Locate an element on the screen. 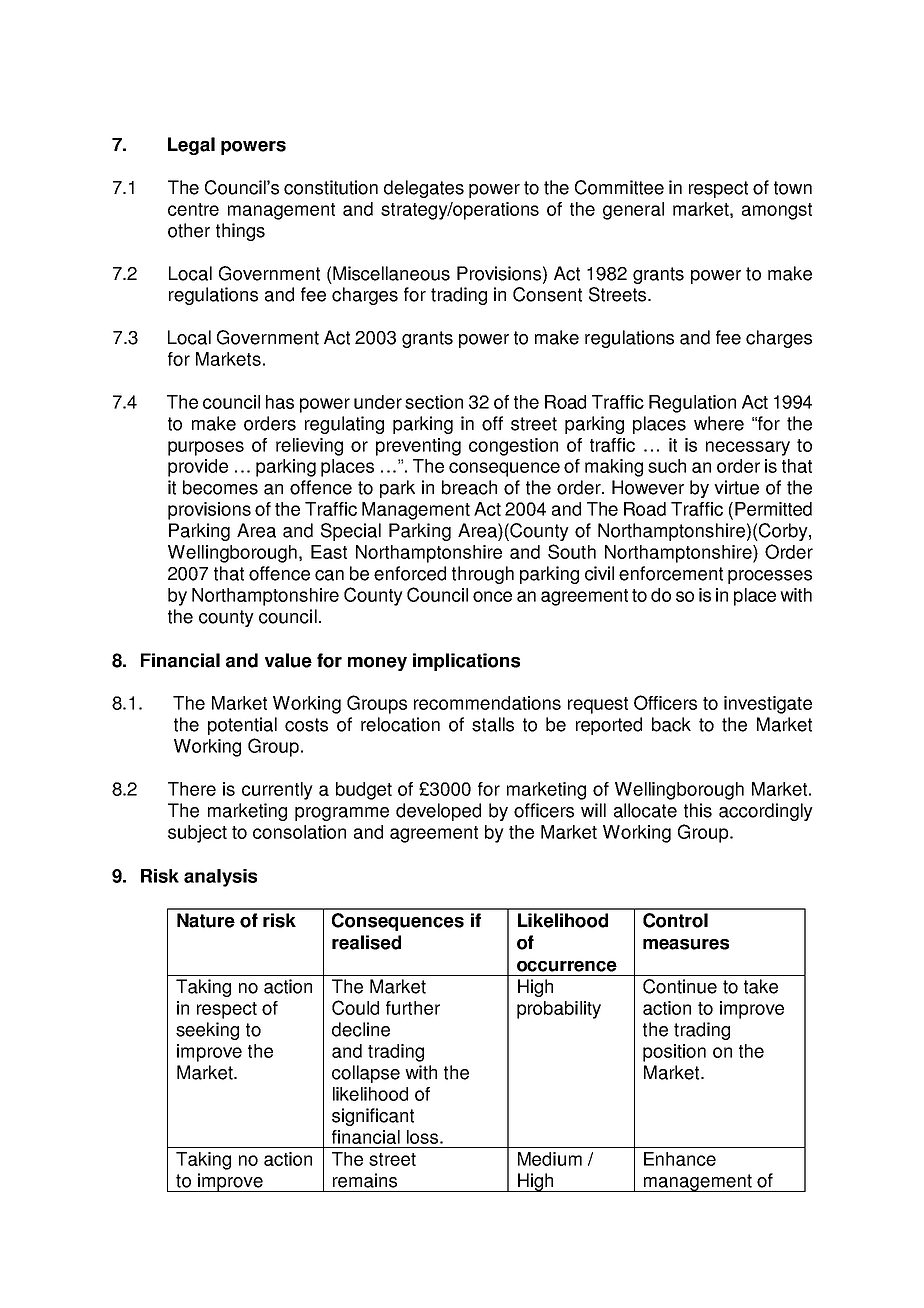 The width and height of the screenshot is (924, 1308). breach is located at coordinates (469, 487).
